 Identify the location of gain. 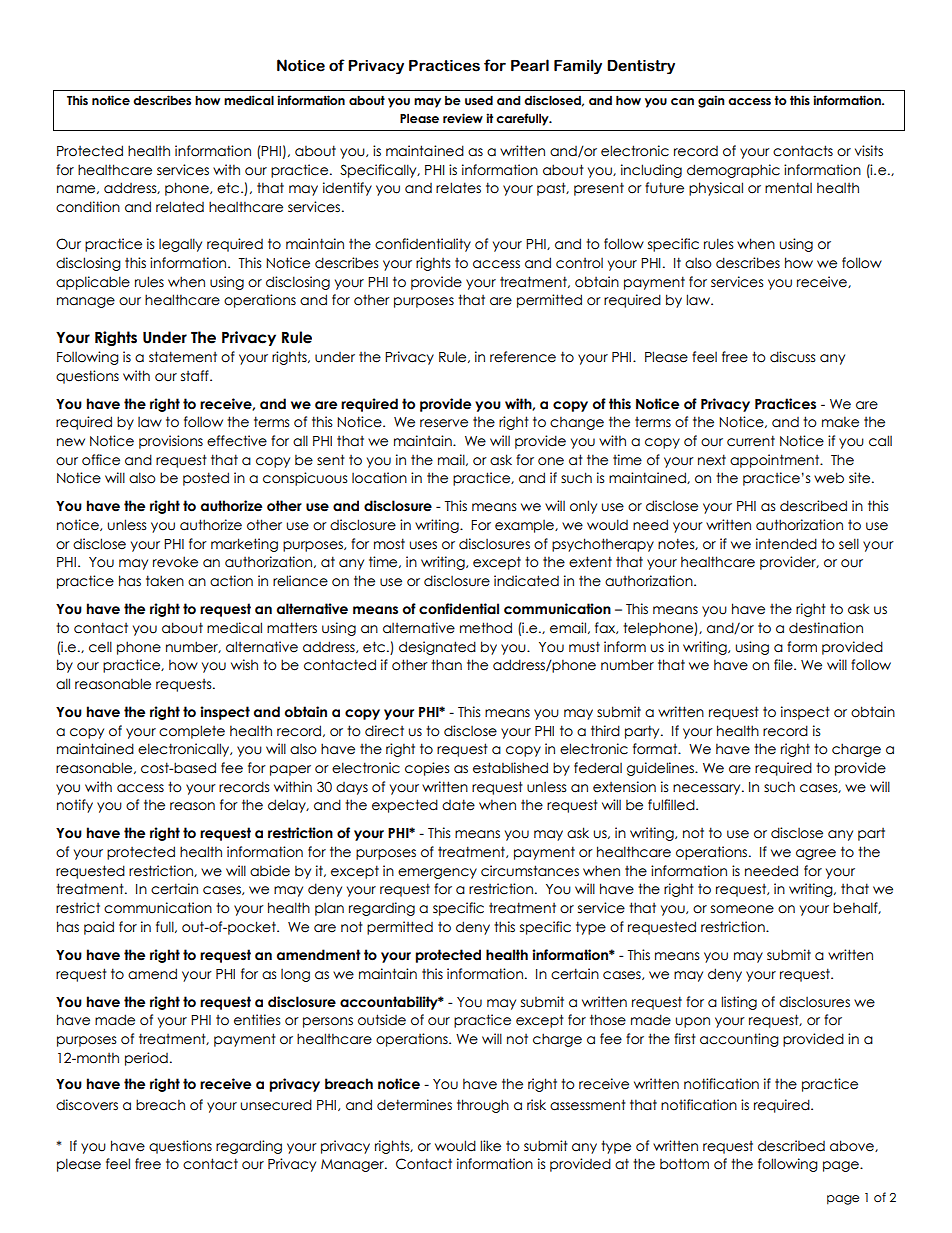
(711, 101).
